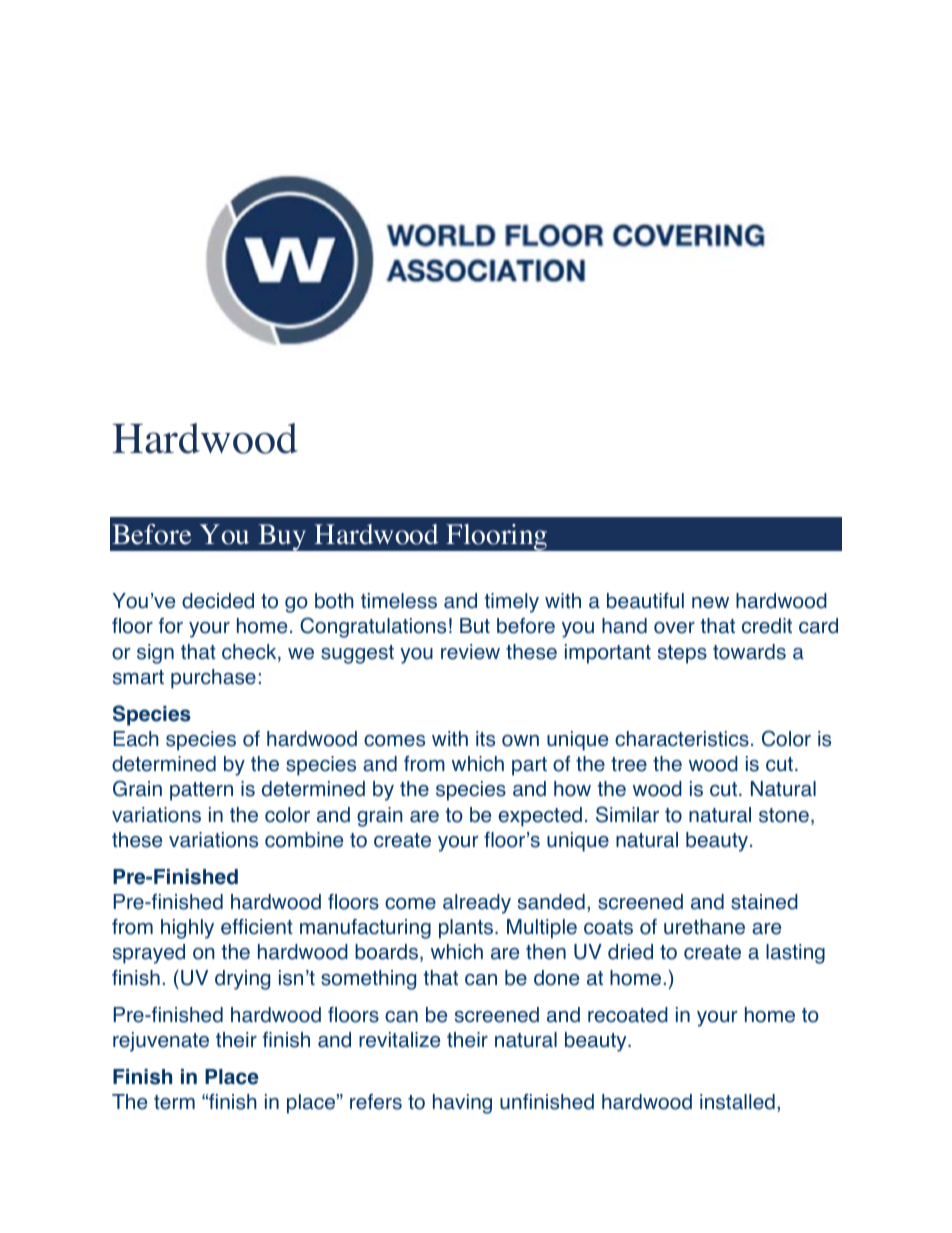 The image size is (952, 1233). What do you see at coordinates (161, 1042) in the image?
I see `rejuvenate` at bounding box center [161, 1042].
